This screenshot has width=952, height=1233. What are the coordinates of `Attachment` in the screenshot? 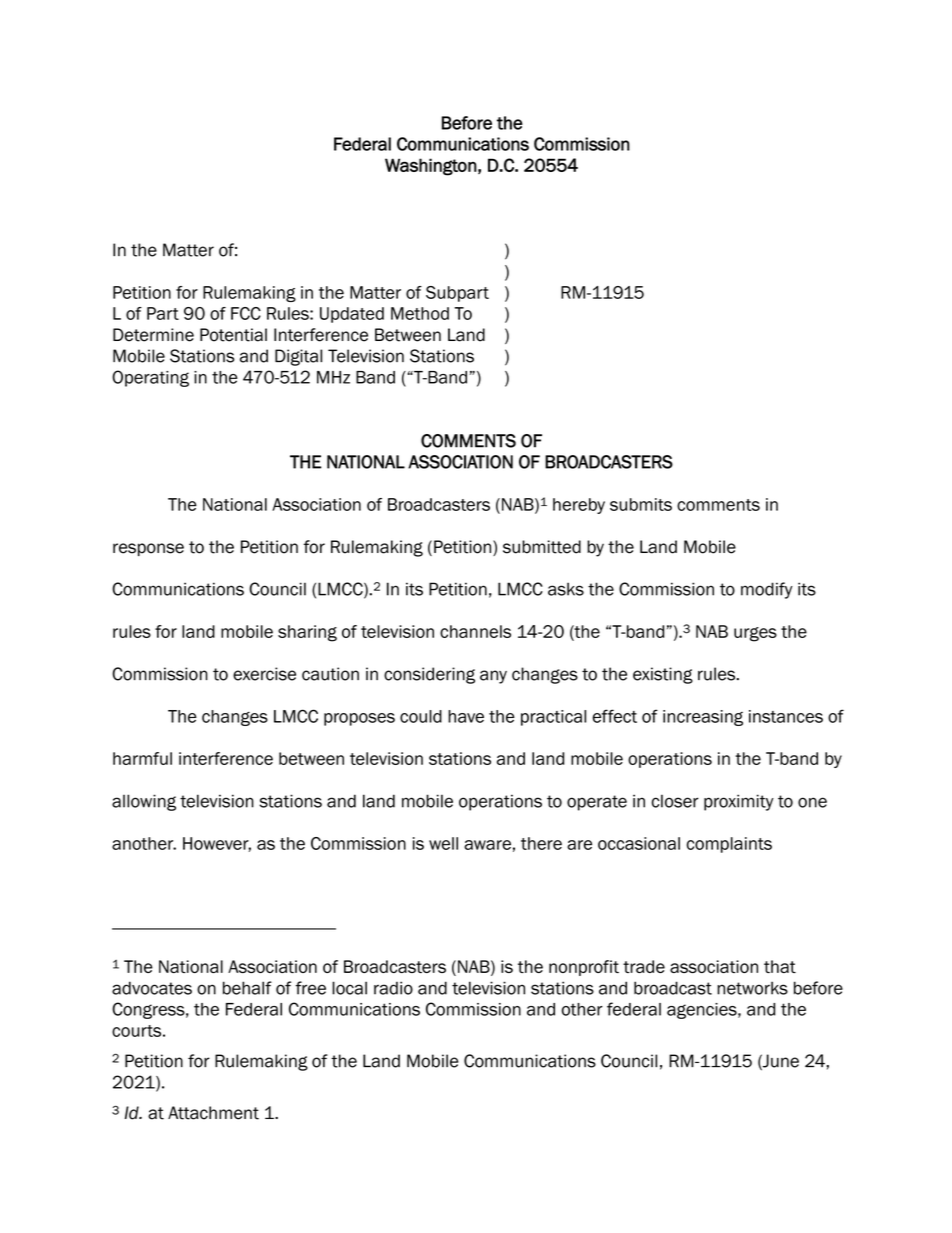 It's located at (213, 1113).
